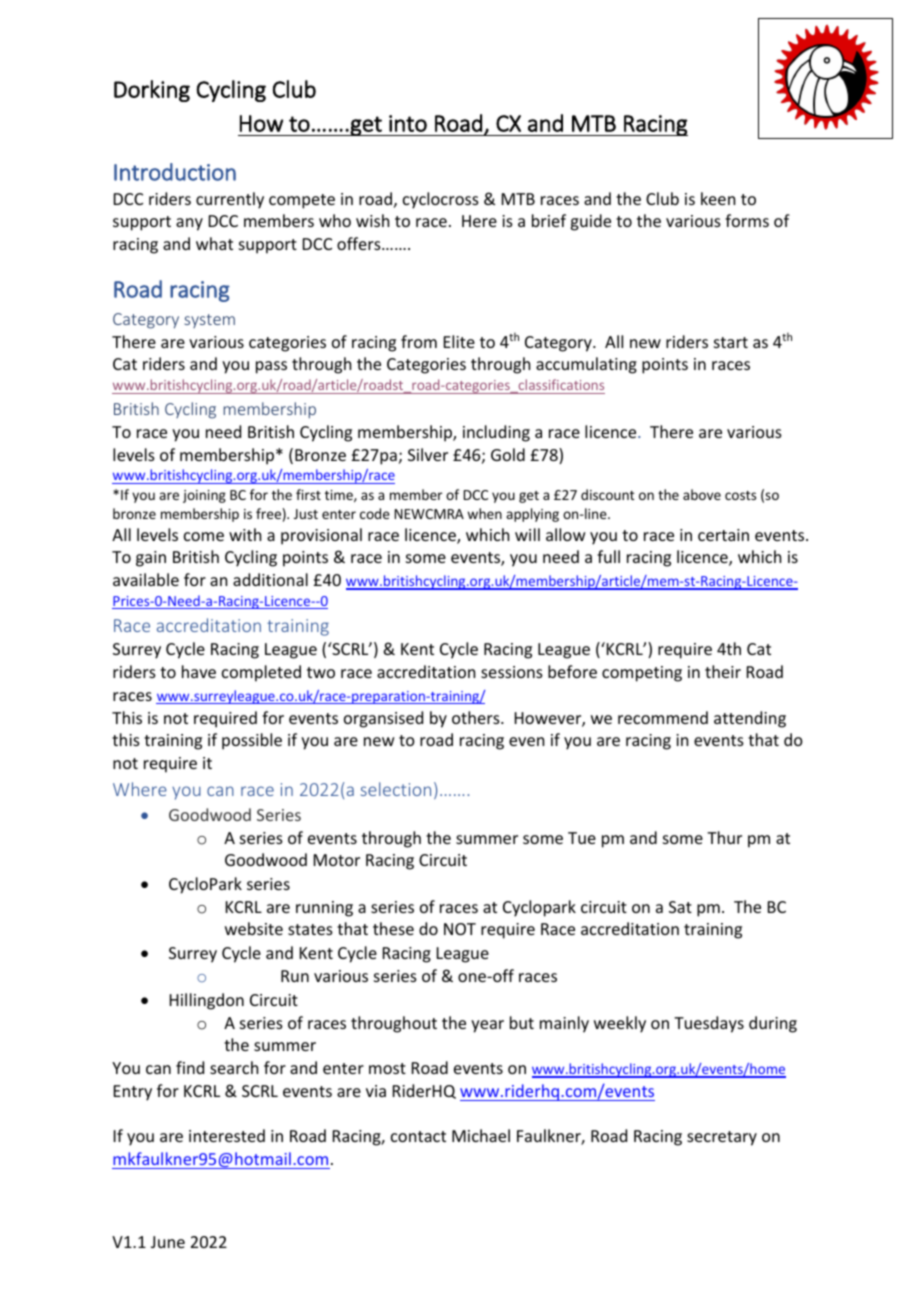 The height and width of the document is (1308, 924). Describe the element at coordinates (481, 1135) in the document. I see `Michael` at that location.
